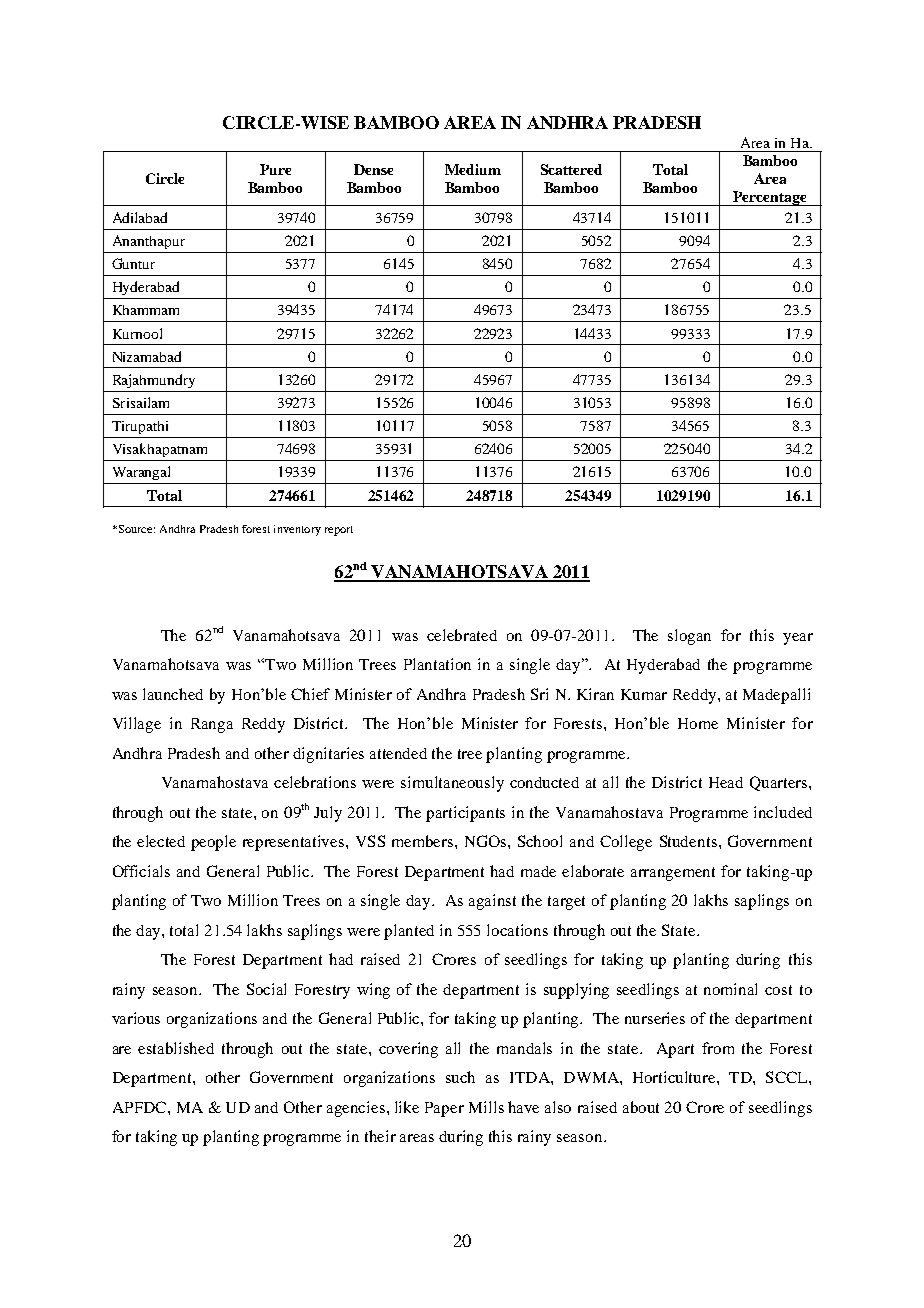 This image has width=924, height=1308. I want to click on against, so click(492, 902).
